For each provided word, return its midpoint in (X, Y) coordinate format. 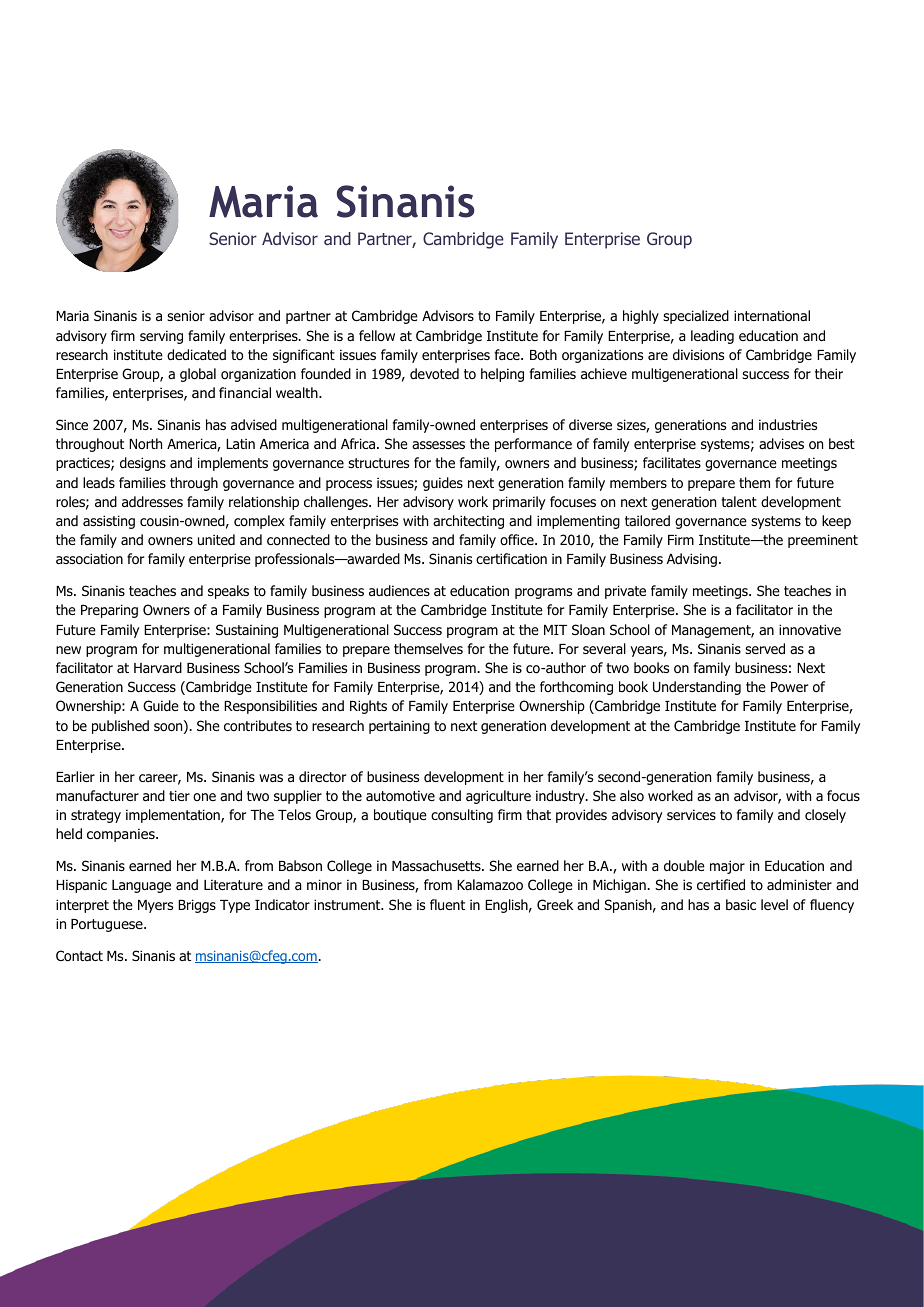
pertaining (399, 727)
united (216, 539)
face (508, 354)
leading (712, 337)
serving (161, 337)
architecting (468, 522)
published (120, 727)
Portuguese (108, 925)
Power (789, 687)
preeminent (823, 541)
